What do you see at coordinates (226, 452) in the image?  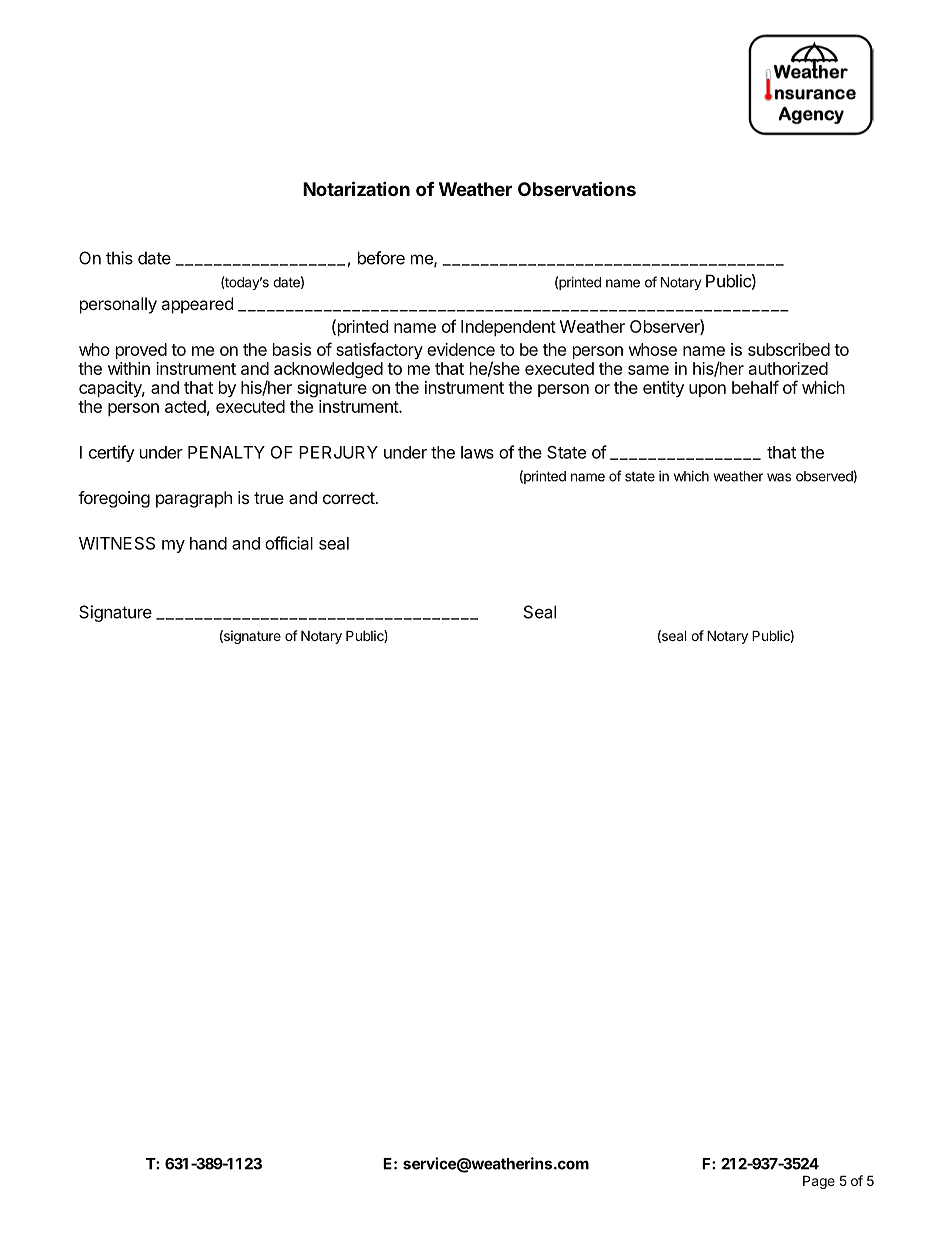 I see `PENALTY` at bounding box center [226, 452].
